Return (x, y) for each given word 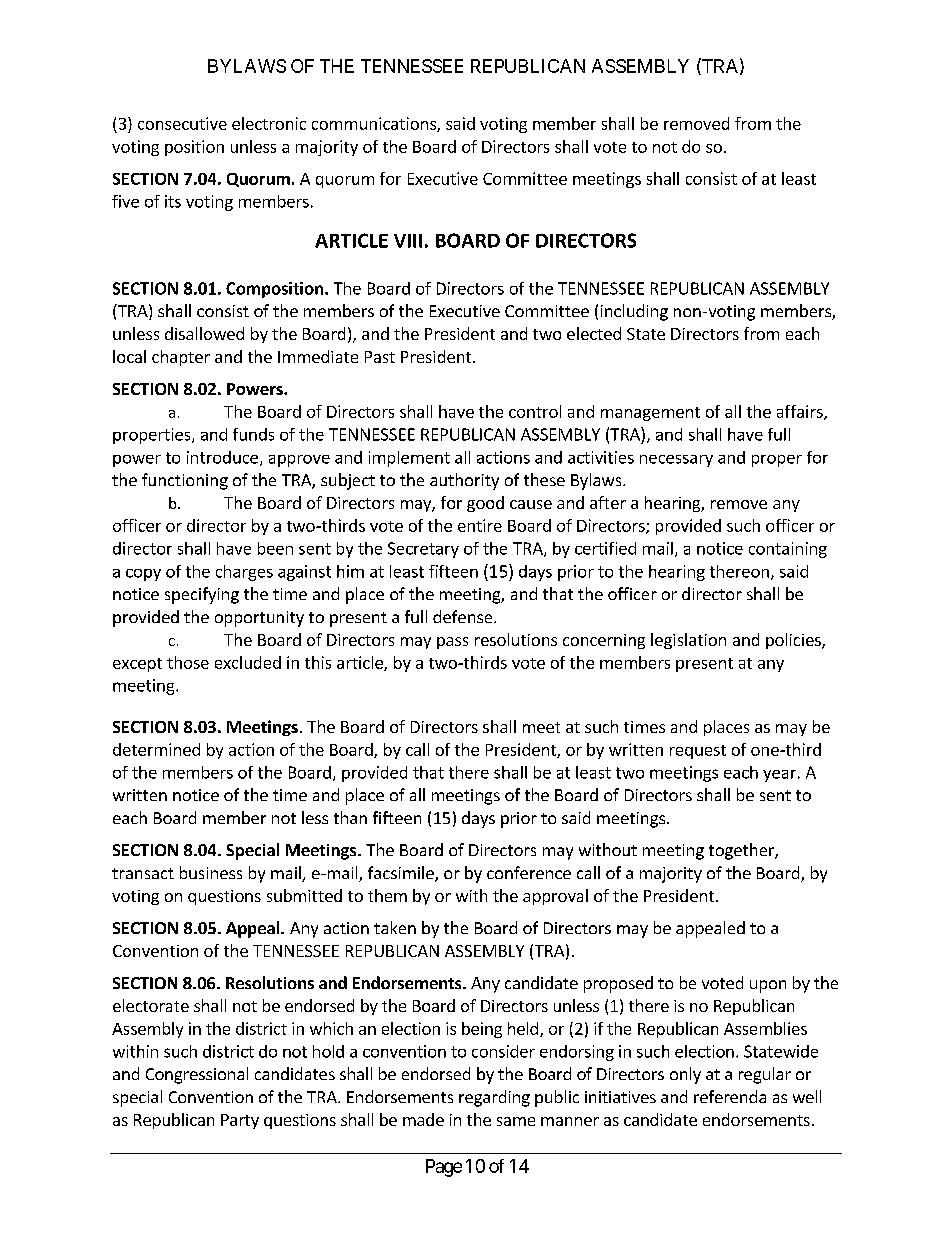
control (535, 411)
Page (444, 1168)
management (650, 414)
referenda (730, 1096)
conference (529, 872)
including (634, 312)
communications (375, 124)
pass (452, 643)
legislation (688, 641)
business (211, 872)
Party (240, 1121)
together (742, 851)
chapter (181, 358)
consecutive (182, 123)
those (188, 662)
